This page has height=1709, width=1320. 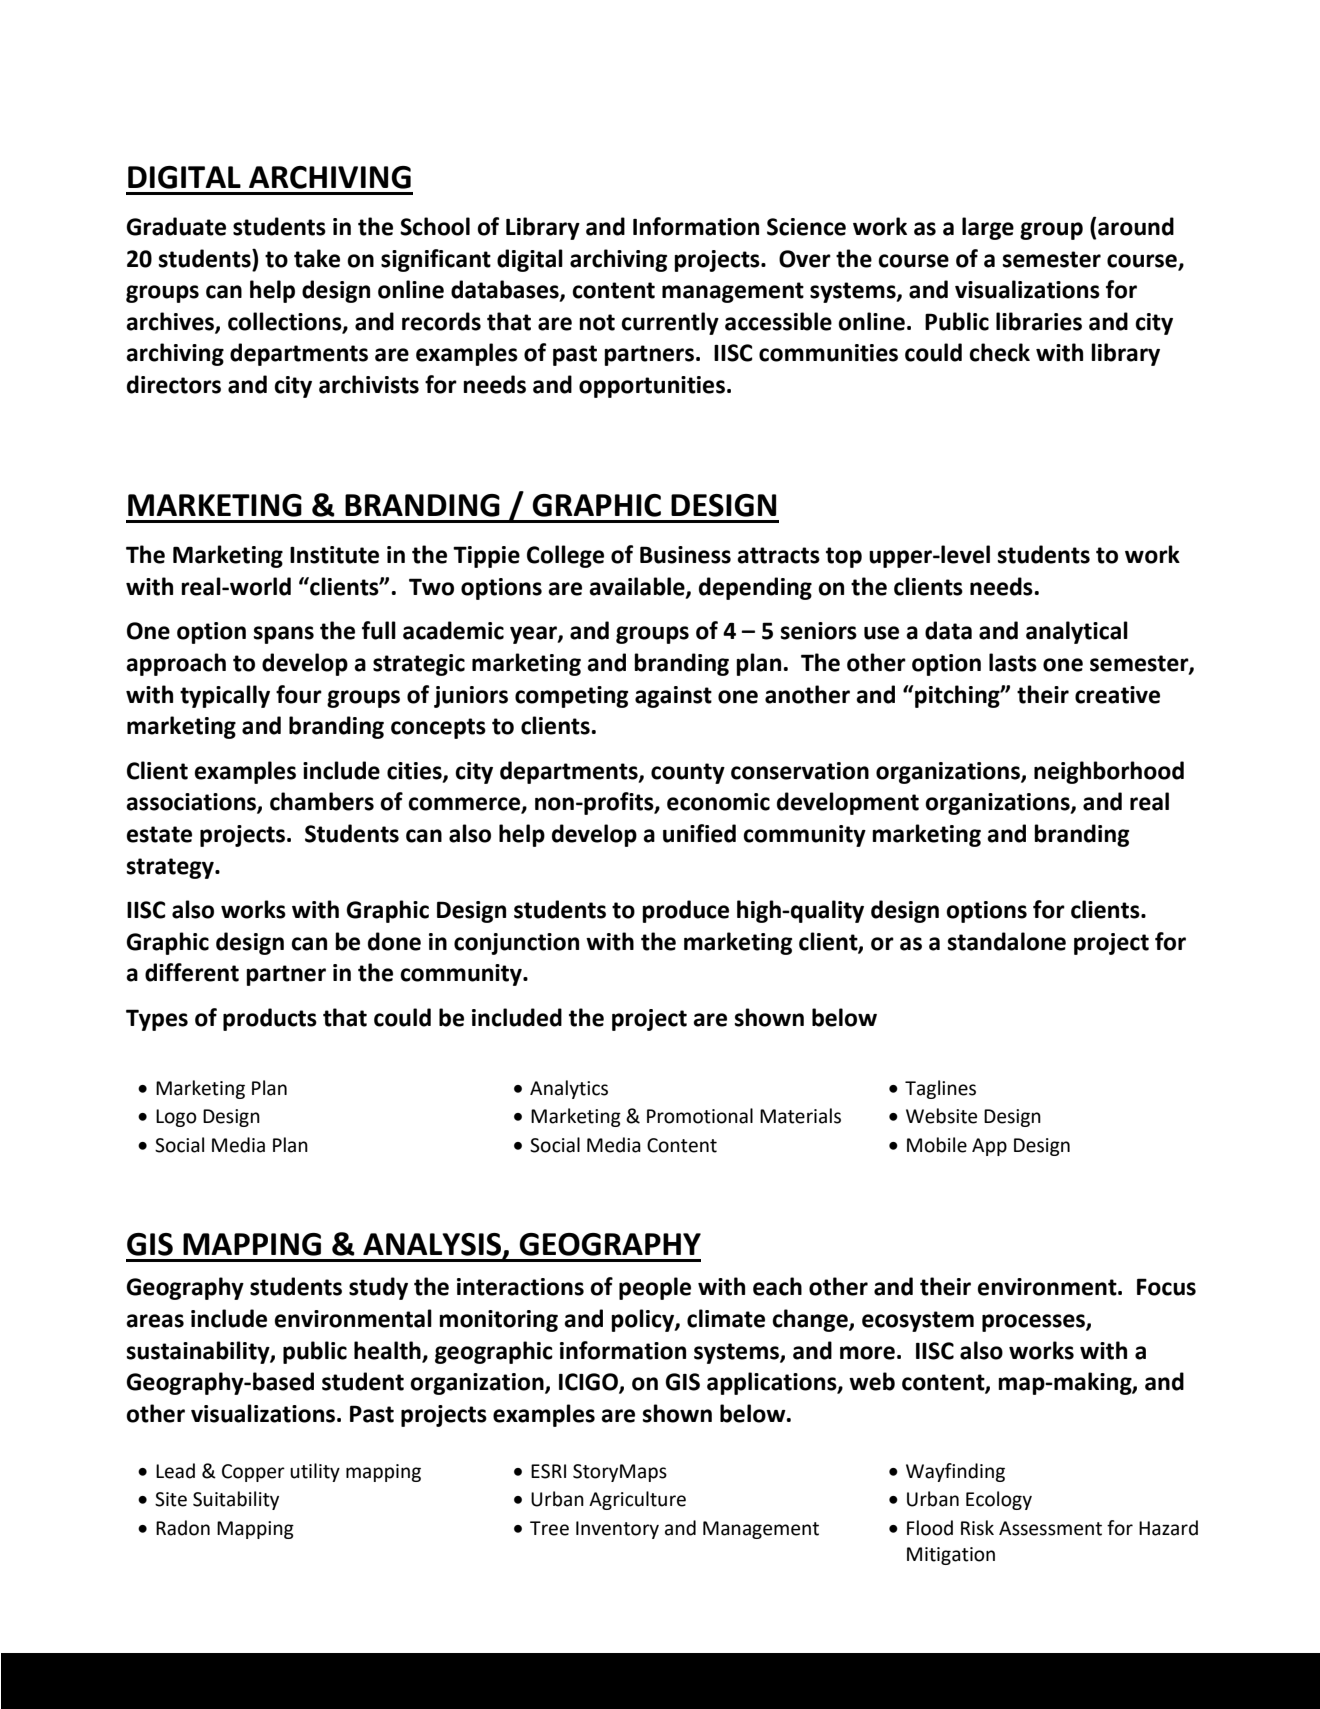 I want to click on produce, so click(x=685, y=911).
